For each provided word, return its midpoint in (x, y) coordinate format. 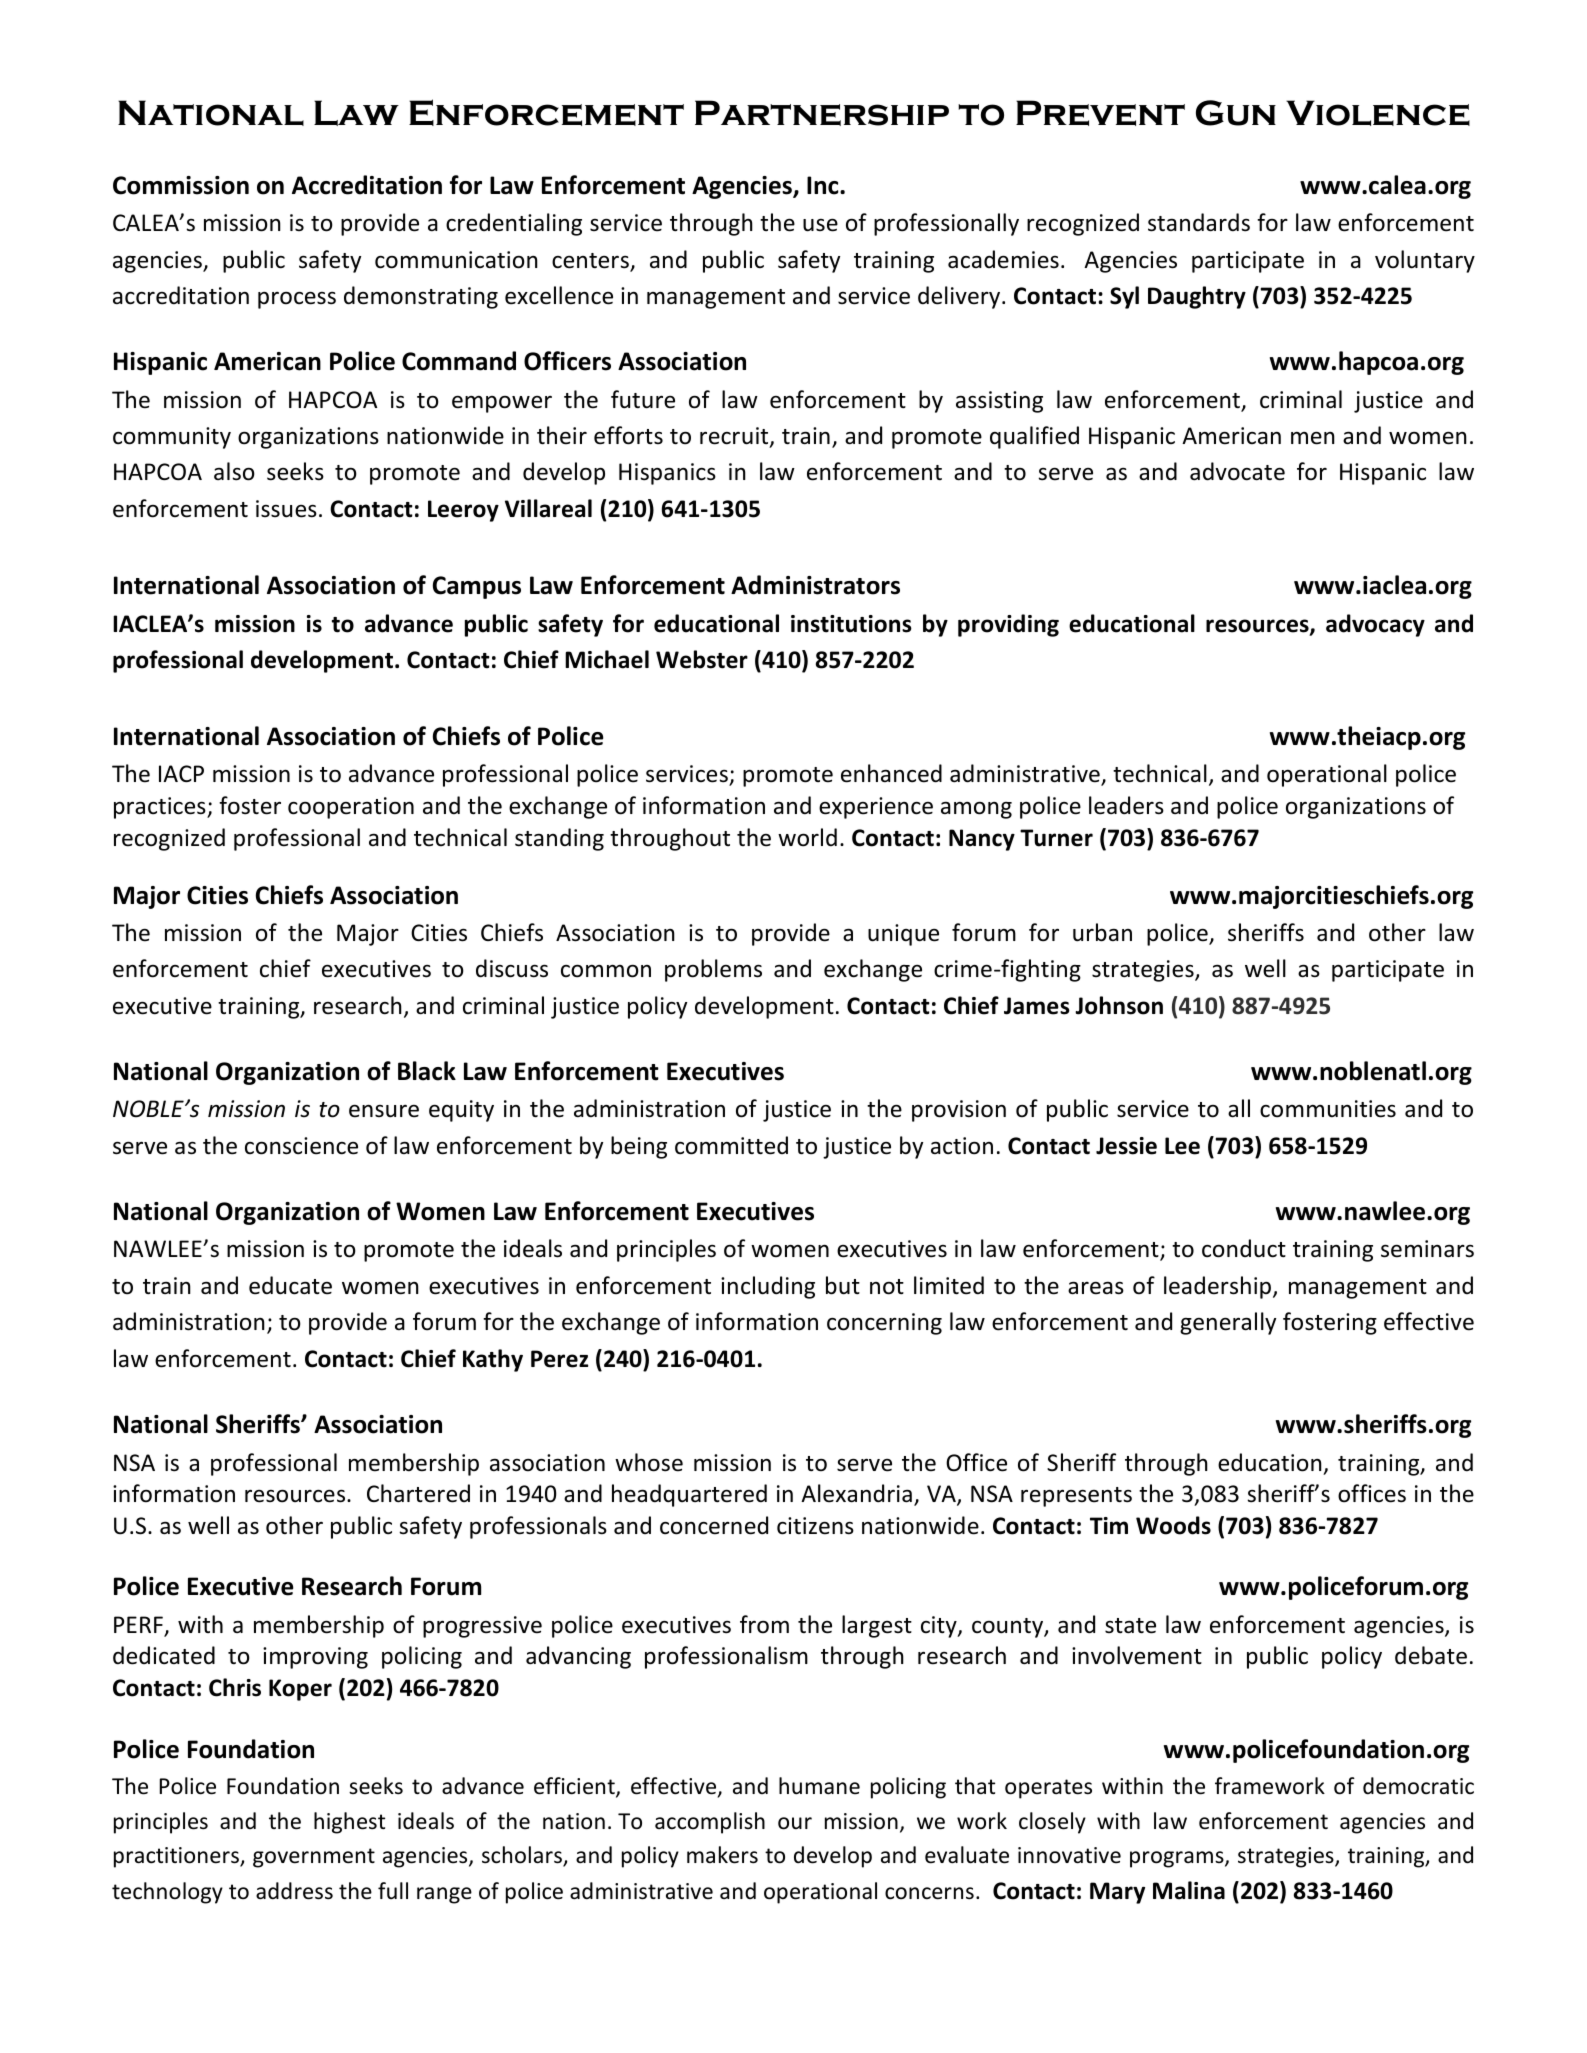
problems (713, 970)
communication (456, 260)
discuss (512, 968)
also (234, 471)
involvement (1137, 1655)
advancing (578, 1657)
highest (349, 1823)
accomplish (710, 1823)
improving (315, 1658)
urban (1102, 932)
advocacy (1375, 625)
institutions (851, 624)
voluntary (1425, 261)
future (643, 399)
